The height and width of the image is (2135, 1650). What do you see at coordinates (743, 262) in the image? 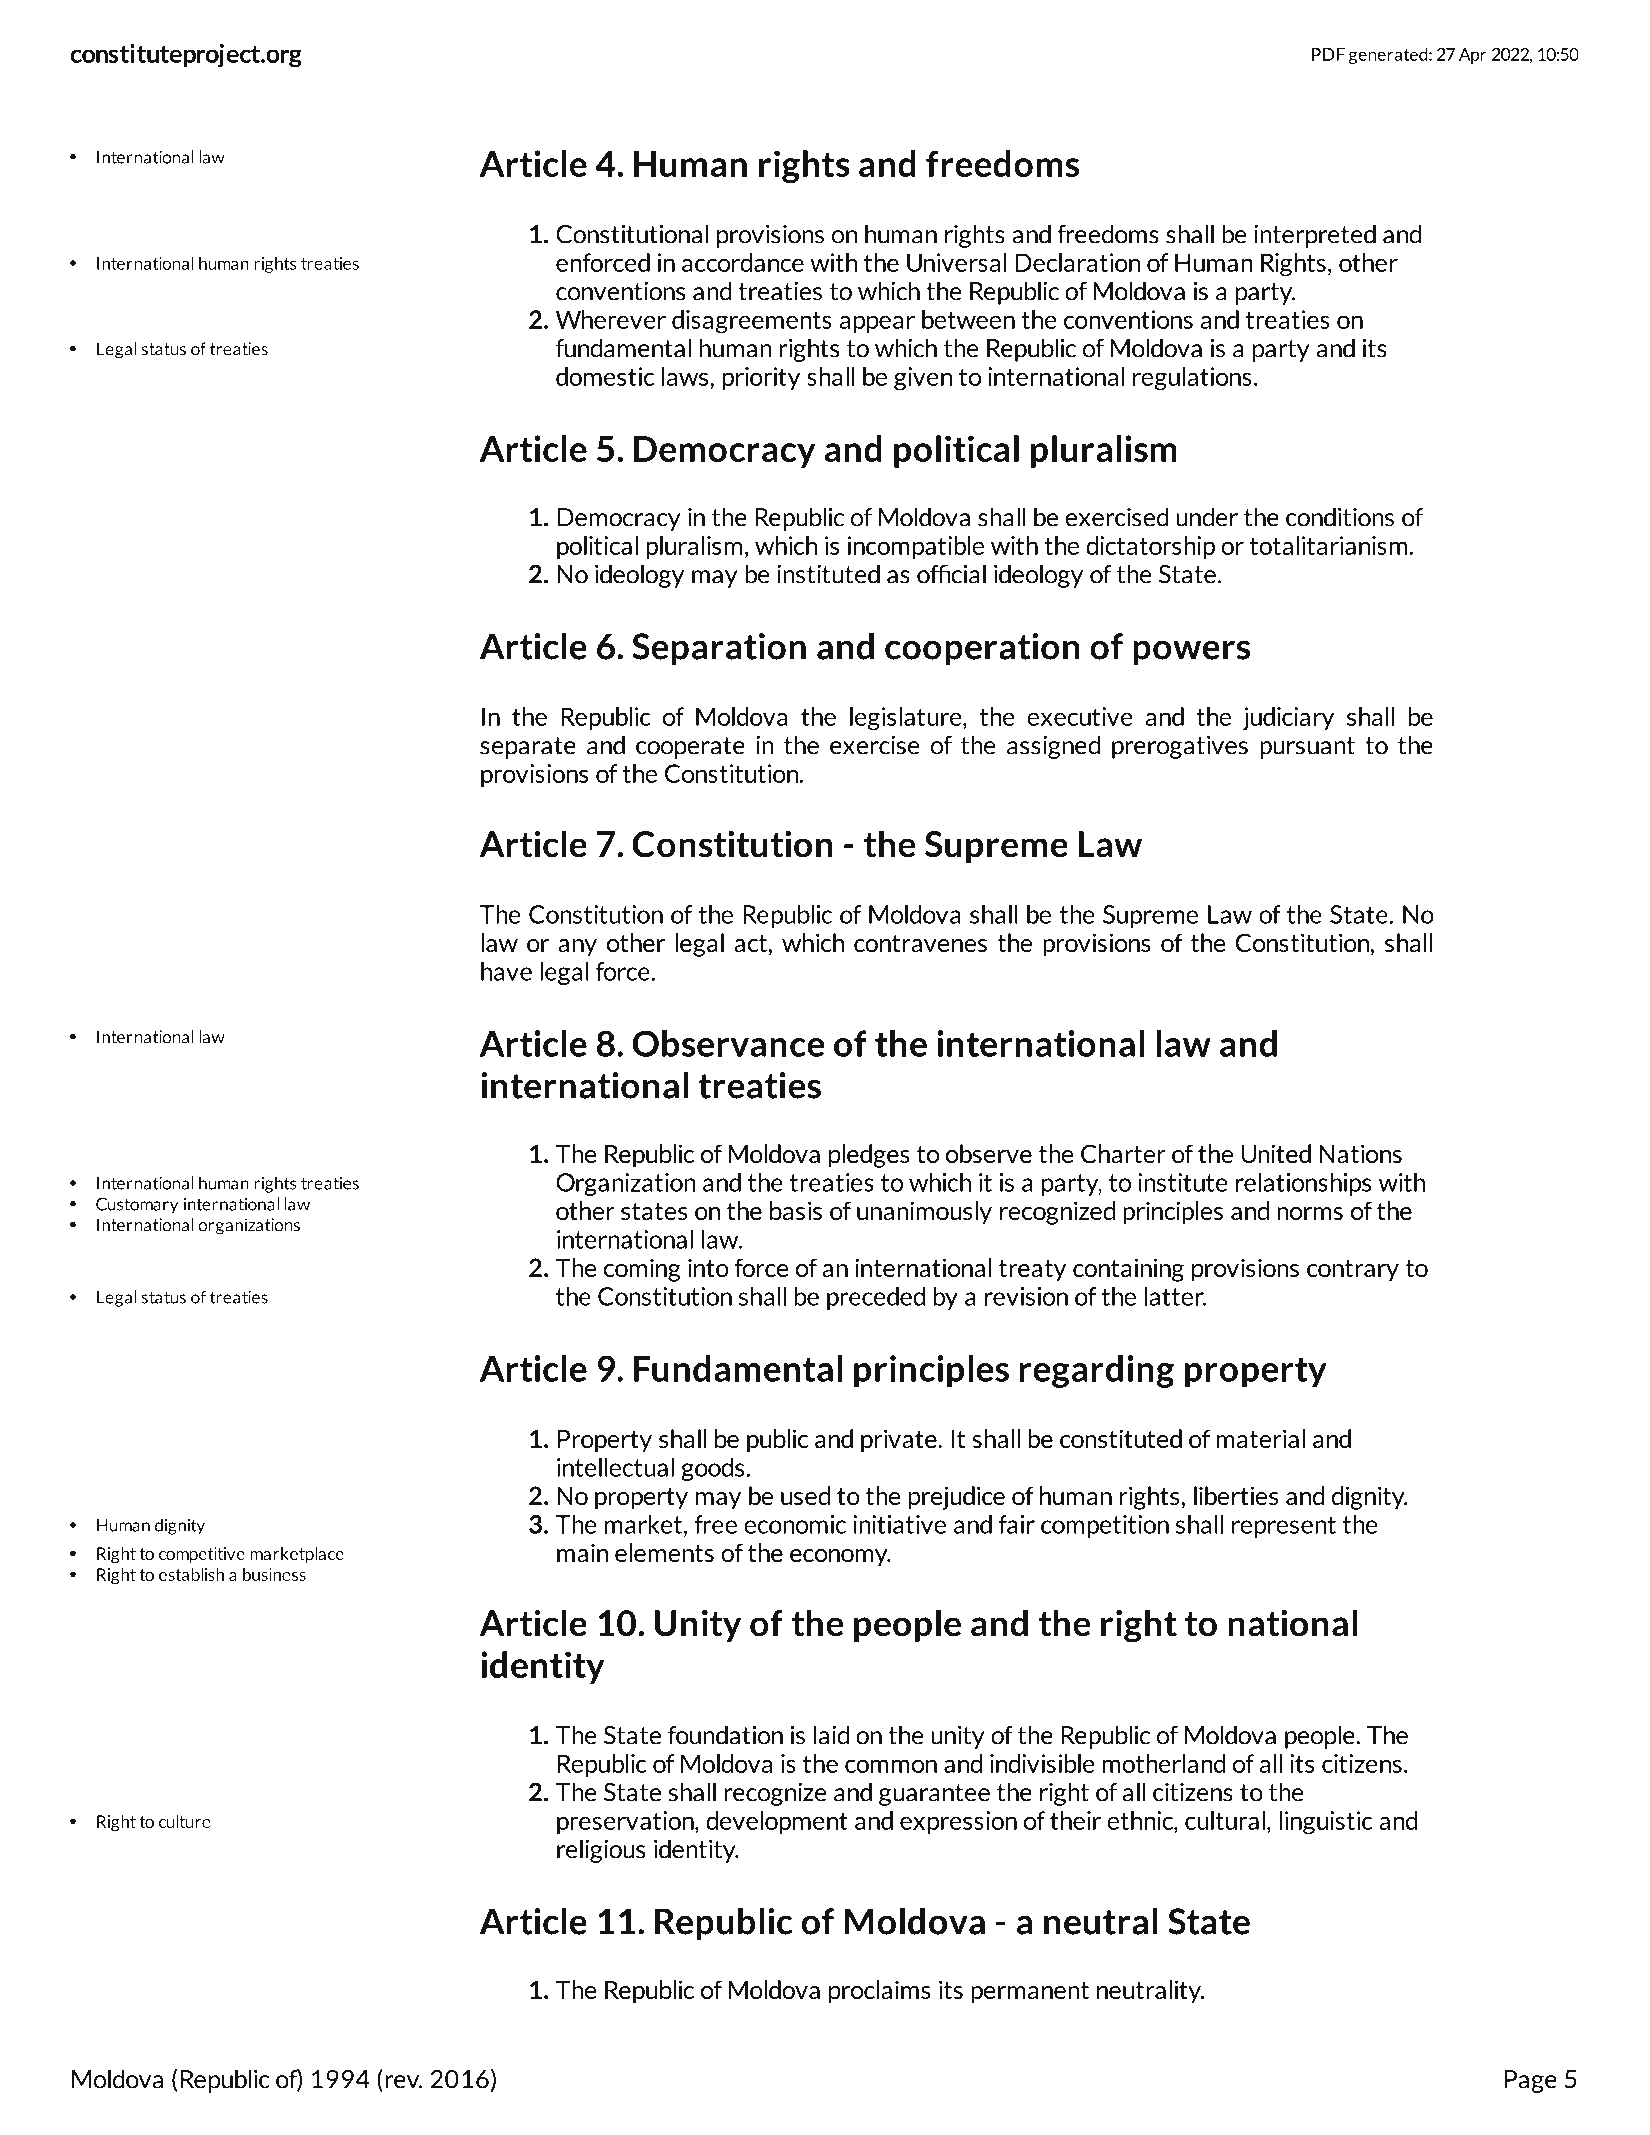
I see `accordance` at bounding box center [743, 262].
